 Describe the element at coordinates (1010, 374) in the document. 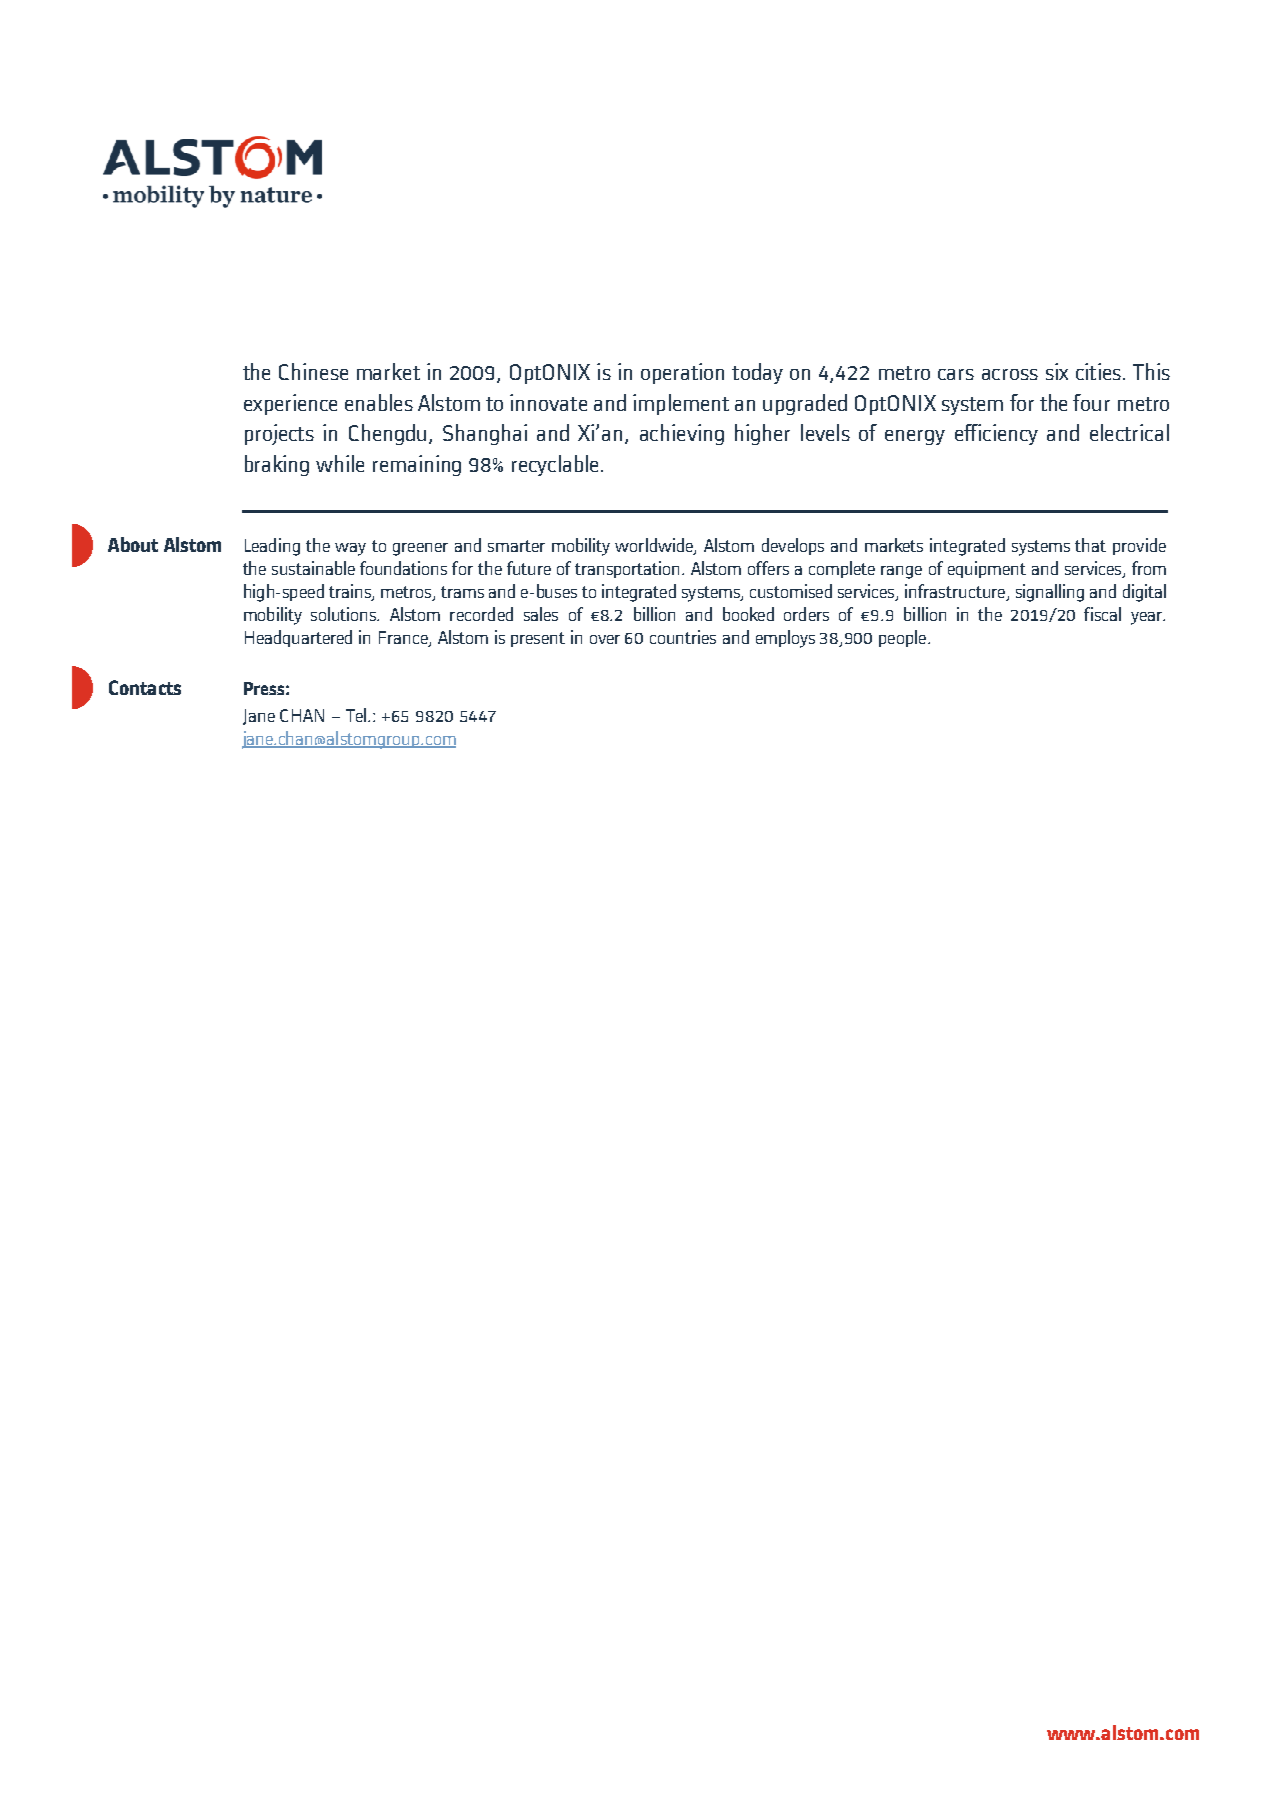

I see `across` at that location.
